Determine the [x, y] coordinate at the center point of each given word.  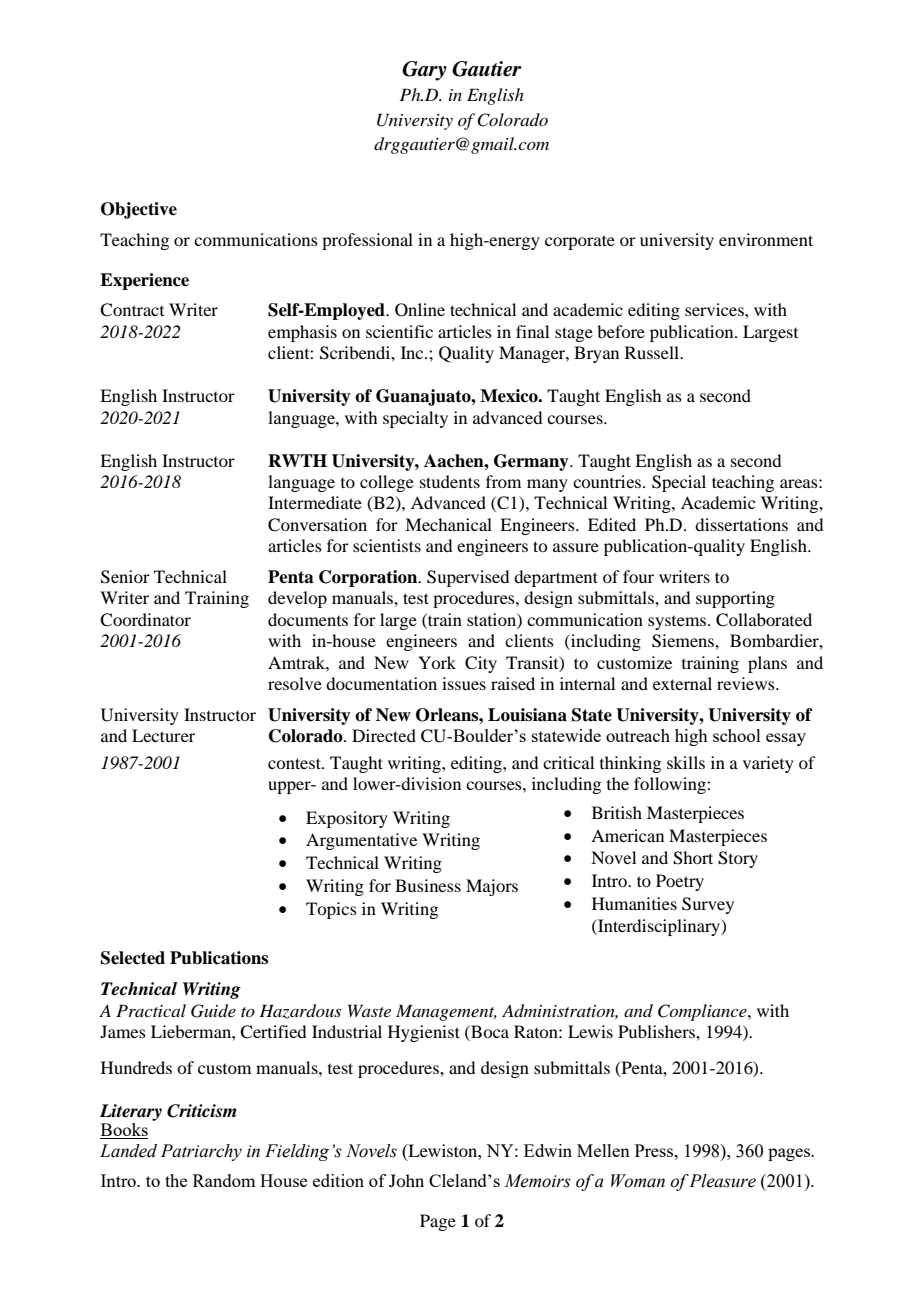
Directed [384, 735]
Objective [139, 210]
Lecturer [163, 735]
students [450, 481]
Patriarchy [201, 1152]
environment [766, 239]
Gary [424, 71]
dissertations [741, 524]
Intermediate [315, 502]
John [406, 1180]
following [671, 785]
